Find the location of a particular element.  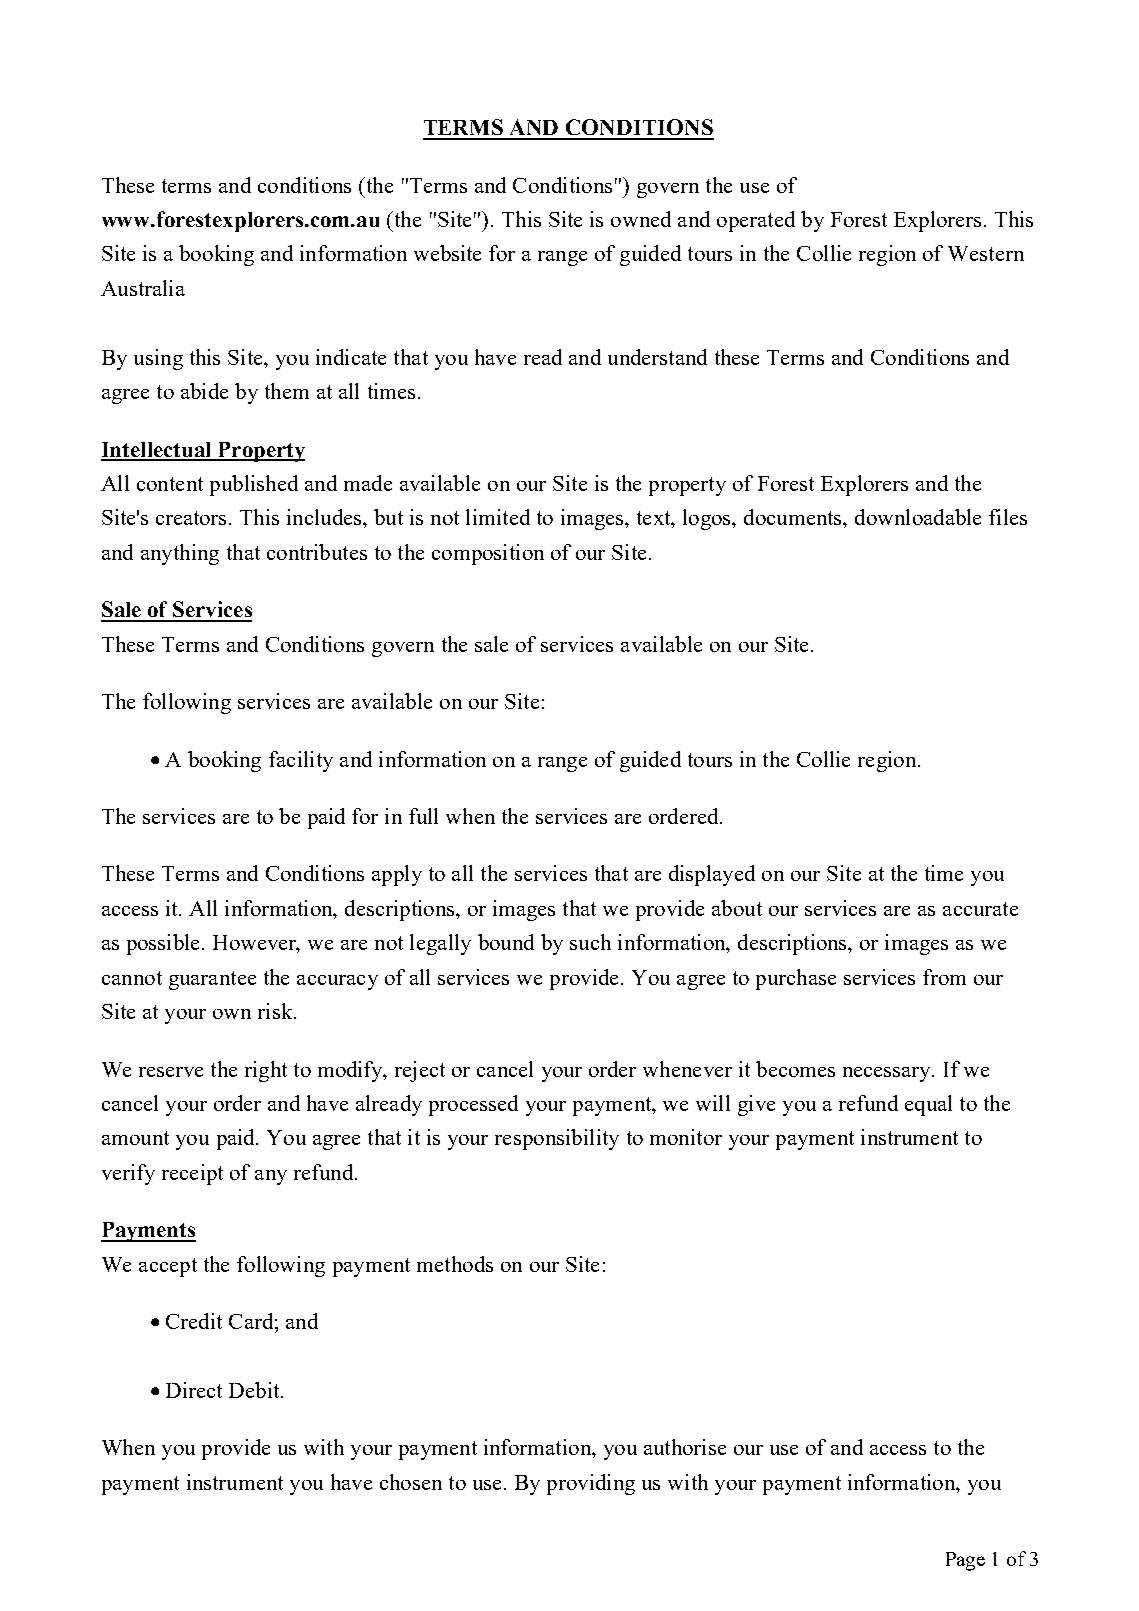

responsibility is located at coordinates (557, 1139).
